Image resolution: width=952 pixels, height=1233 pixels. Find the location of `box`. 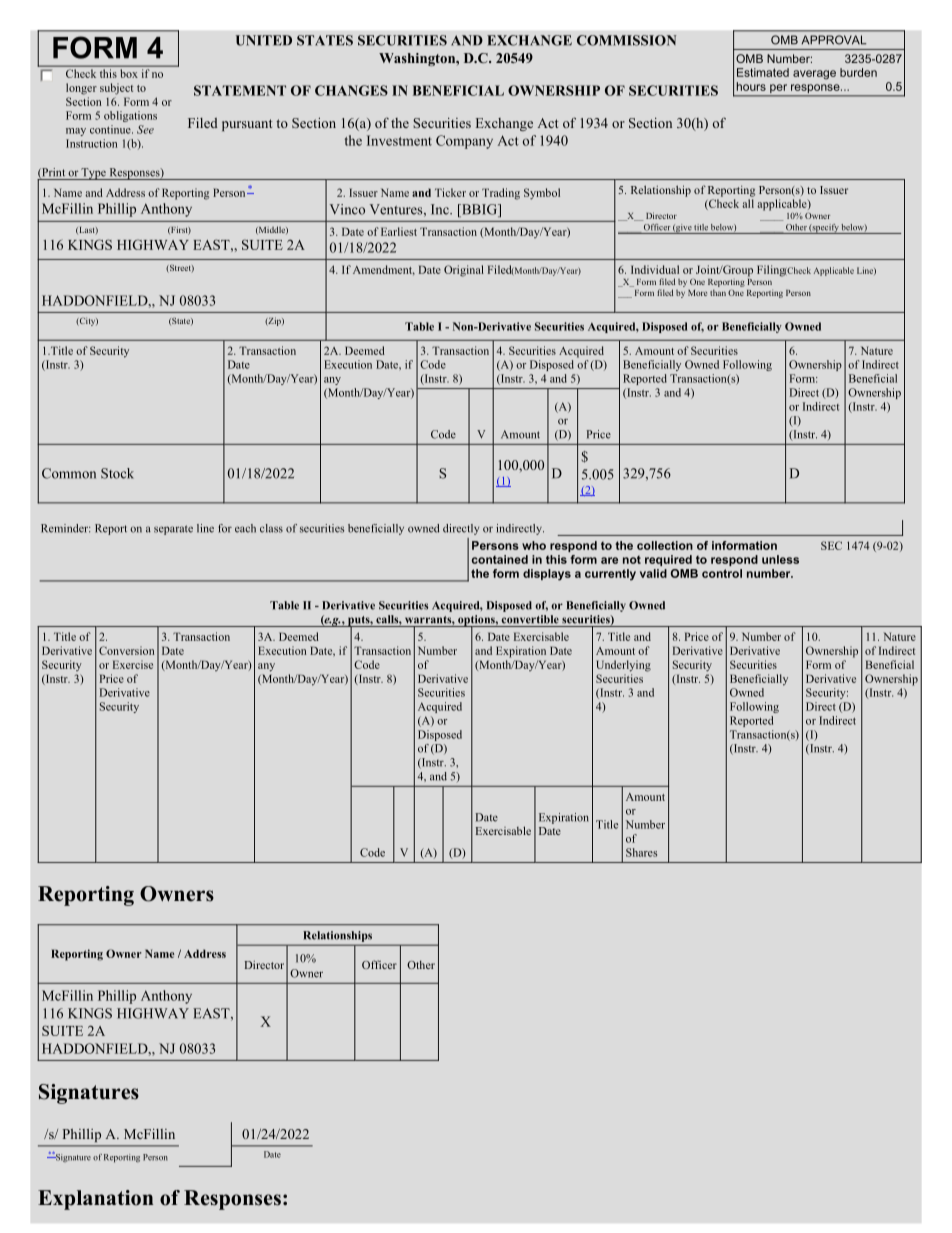

box is located at coordinates (129, 73).
